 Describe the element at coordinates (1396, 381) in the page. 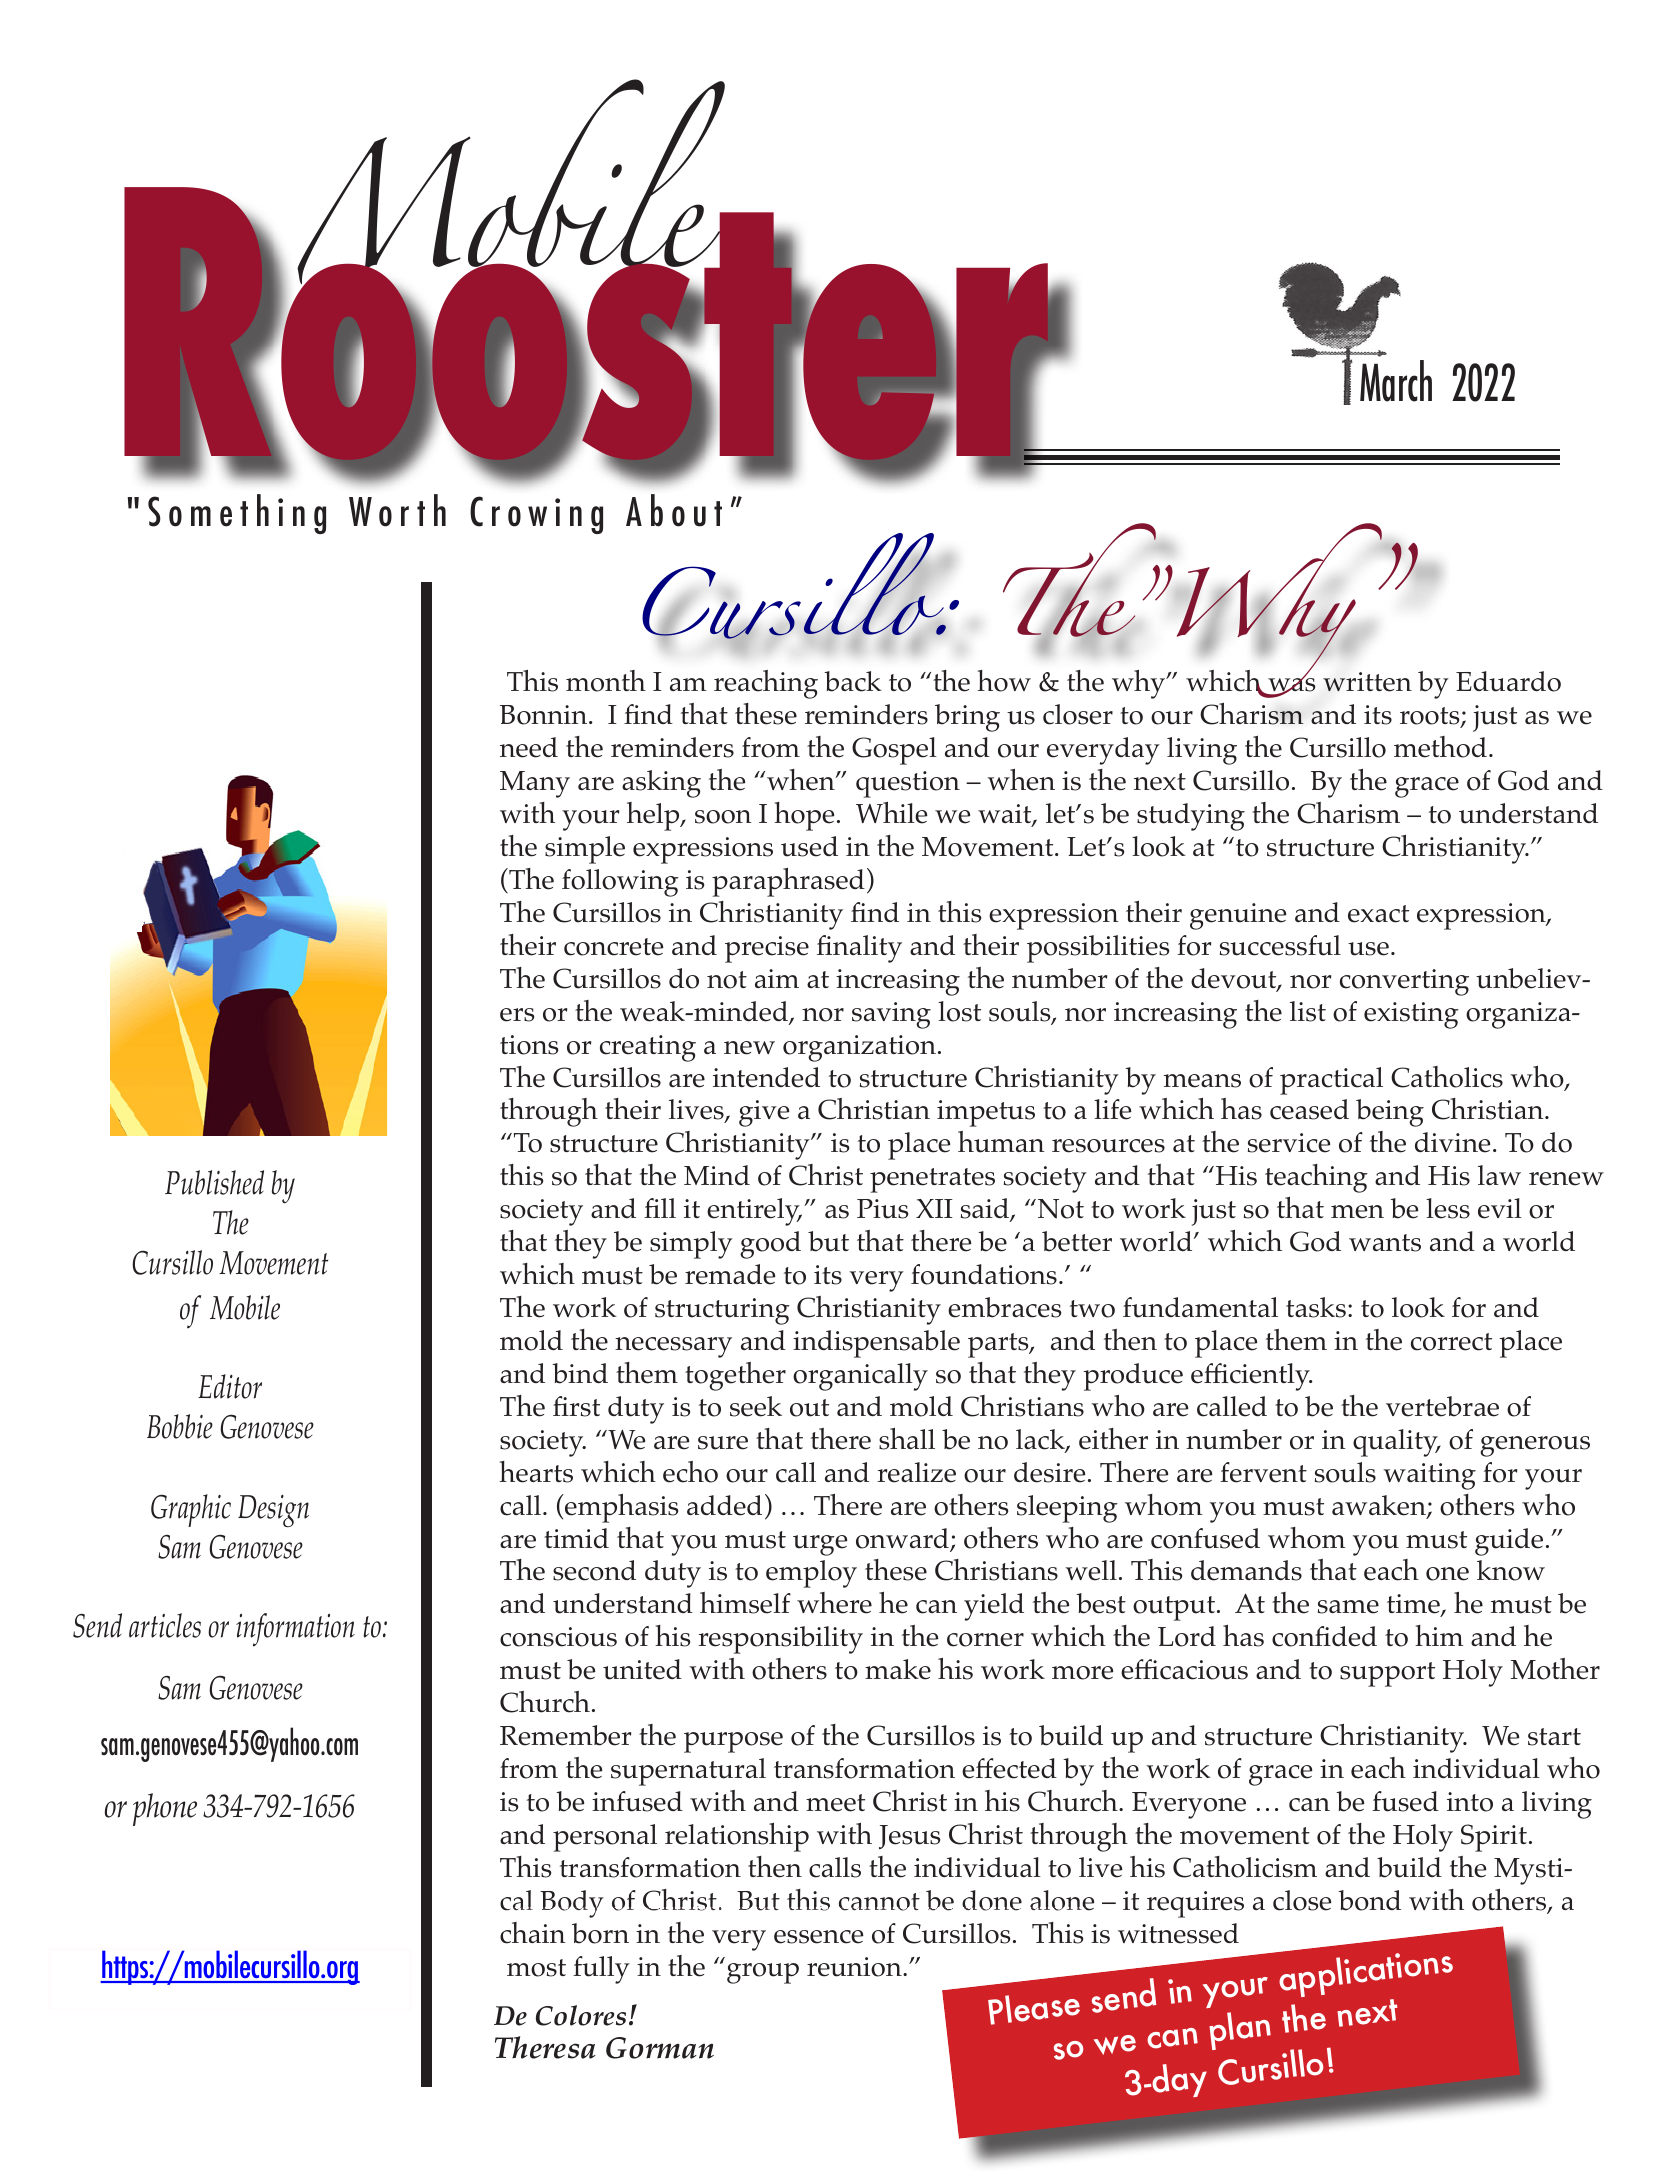

I see `March` at that location.
